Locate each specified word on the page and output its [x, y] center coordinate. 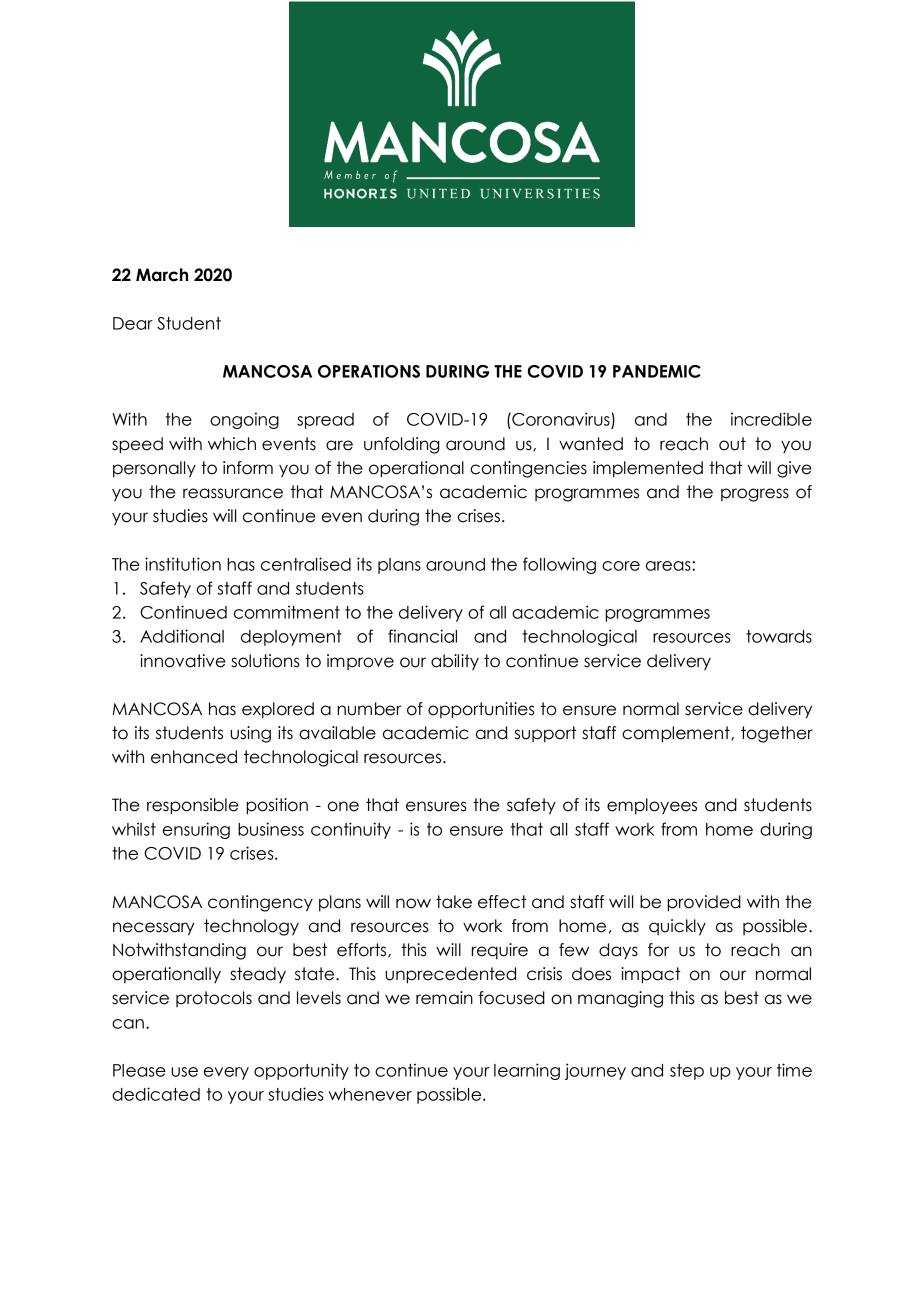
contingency [260, 903]
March [162, 275]
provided [704, 903]
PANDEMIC [657, 371]
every [226, 1073]
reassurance [233, 493]
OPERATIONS [369, 371]
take [454, 902]
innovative [183, 661]
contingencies [528, 469]
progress [755, 495]
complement [677, 734]
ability [455, 662]
